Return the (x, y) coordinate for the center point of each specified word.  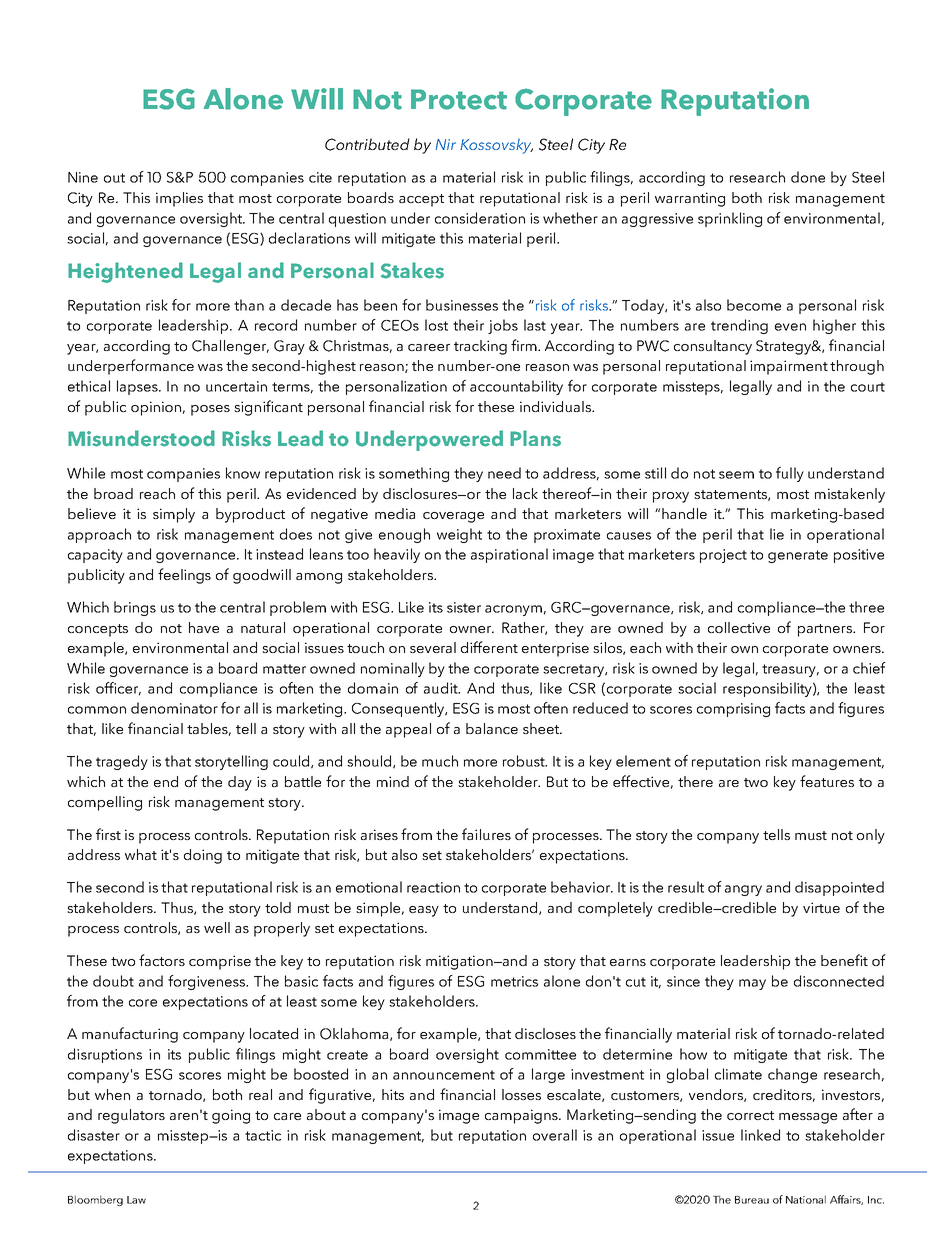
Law (136, 1200)
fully (790, 474)
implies (179, 199)
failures (486, 834)
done (808, 177)
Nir (446, 144)
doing (203, 856)
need (504, 473)
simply (174, 515)
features (827, 781)
